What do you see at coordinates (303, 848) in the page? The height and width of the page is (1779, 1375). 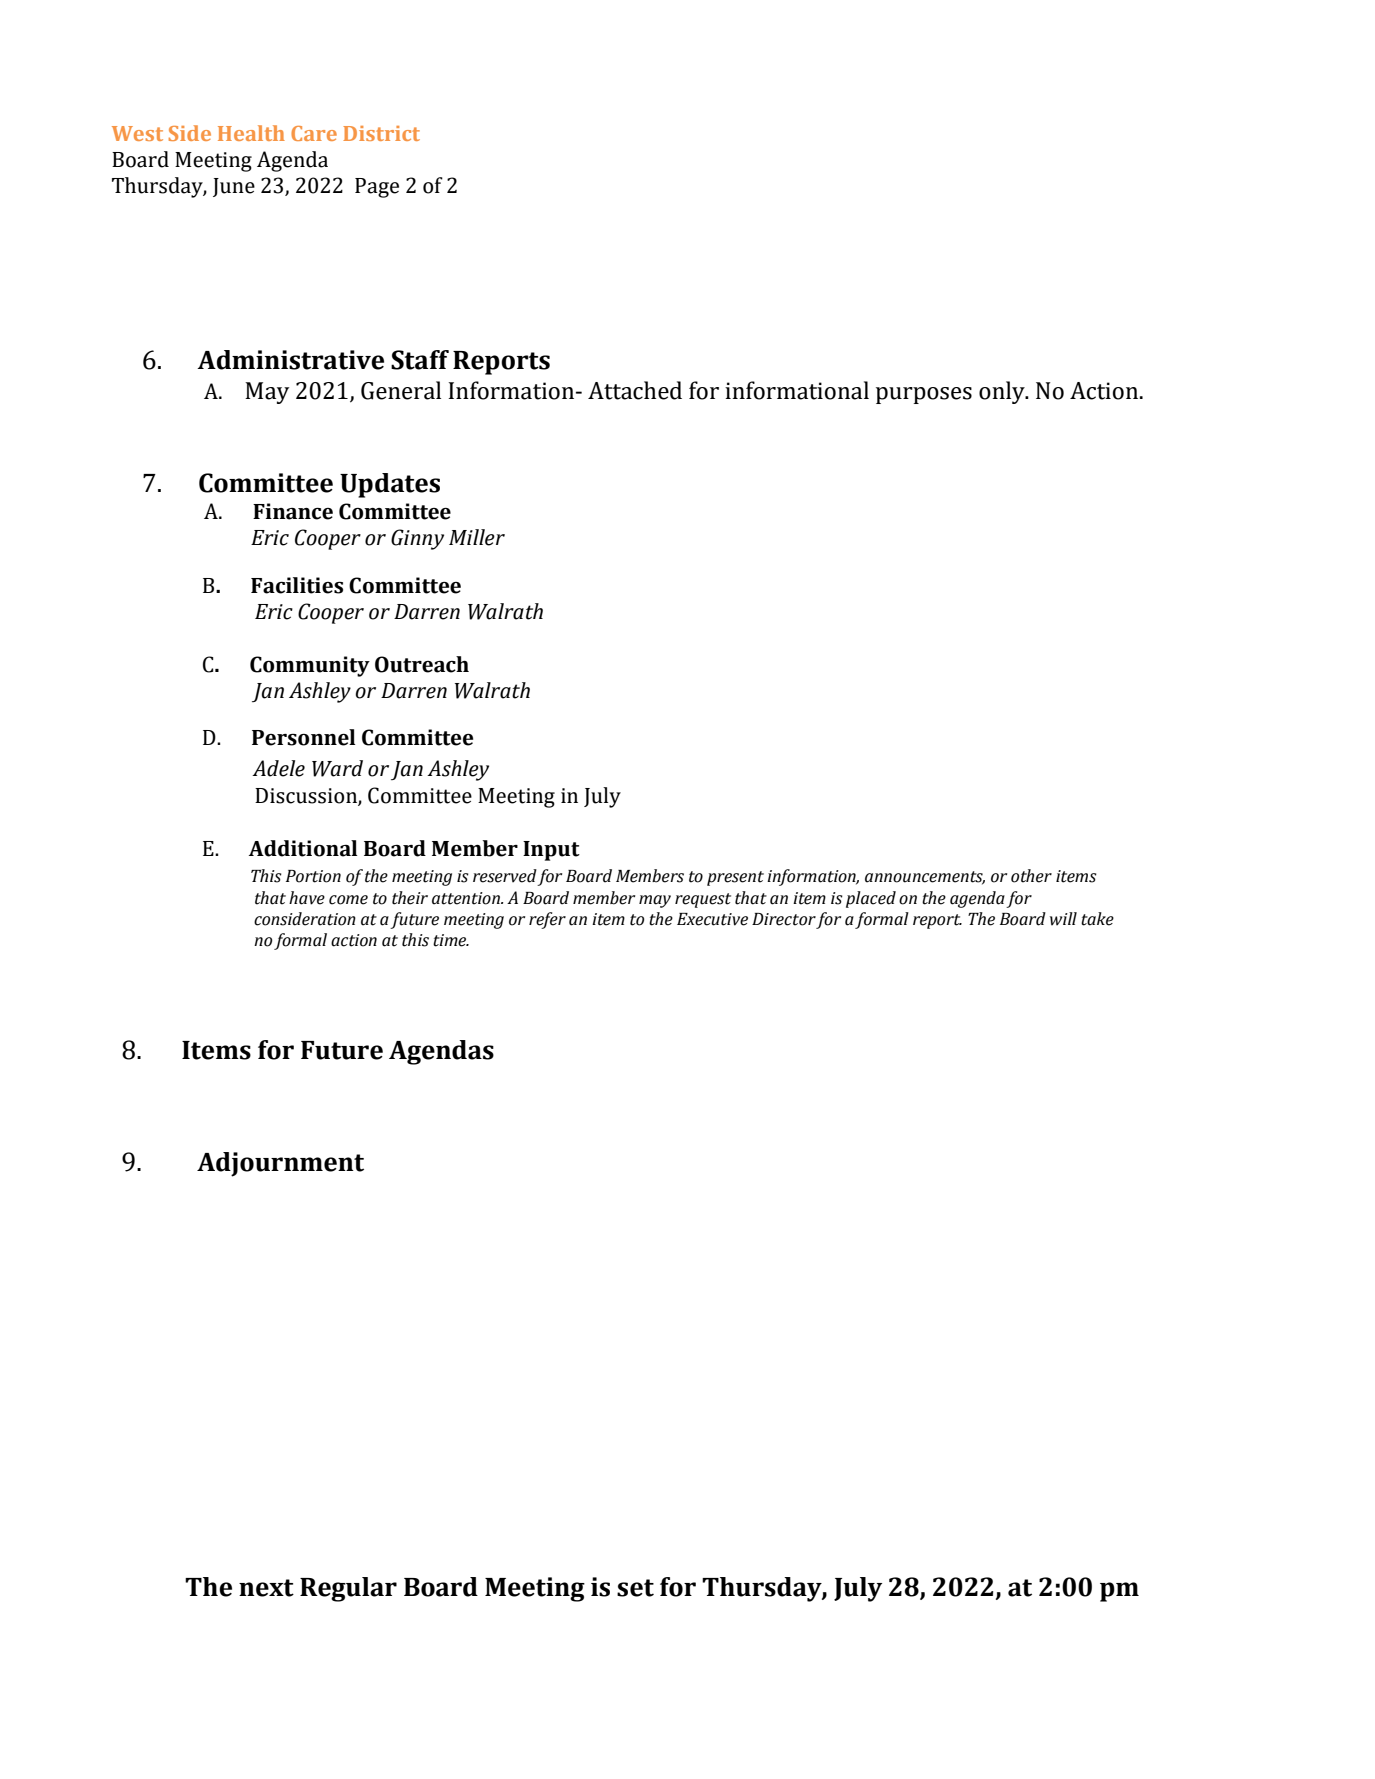 I see `Additional` at bounding box center [303, 848].
